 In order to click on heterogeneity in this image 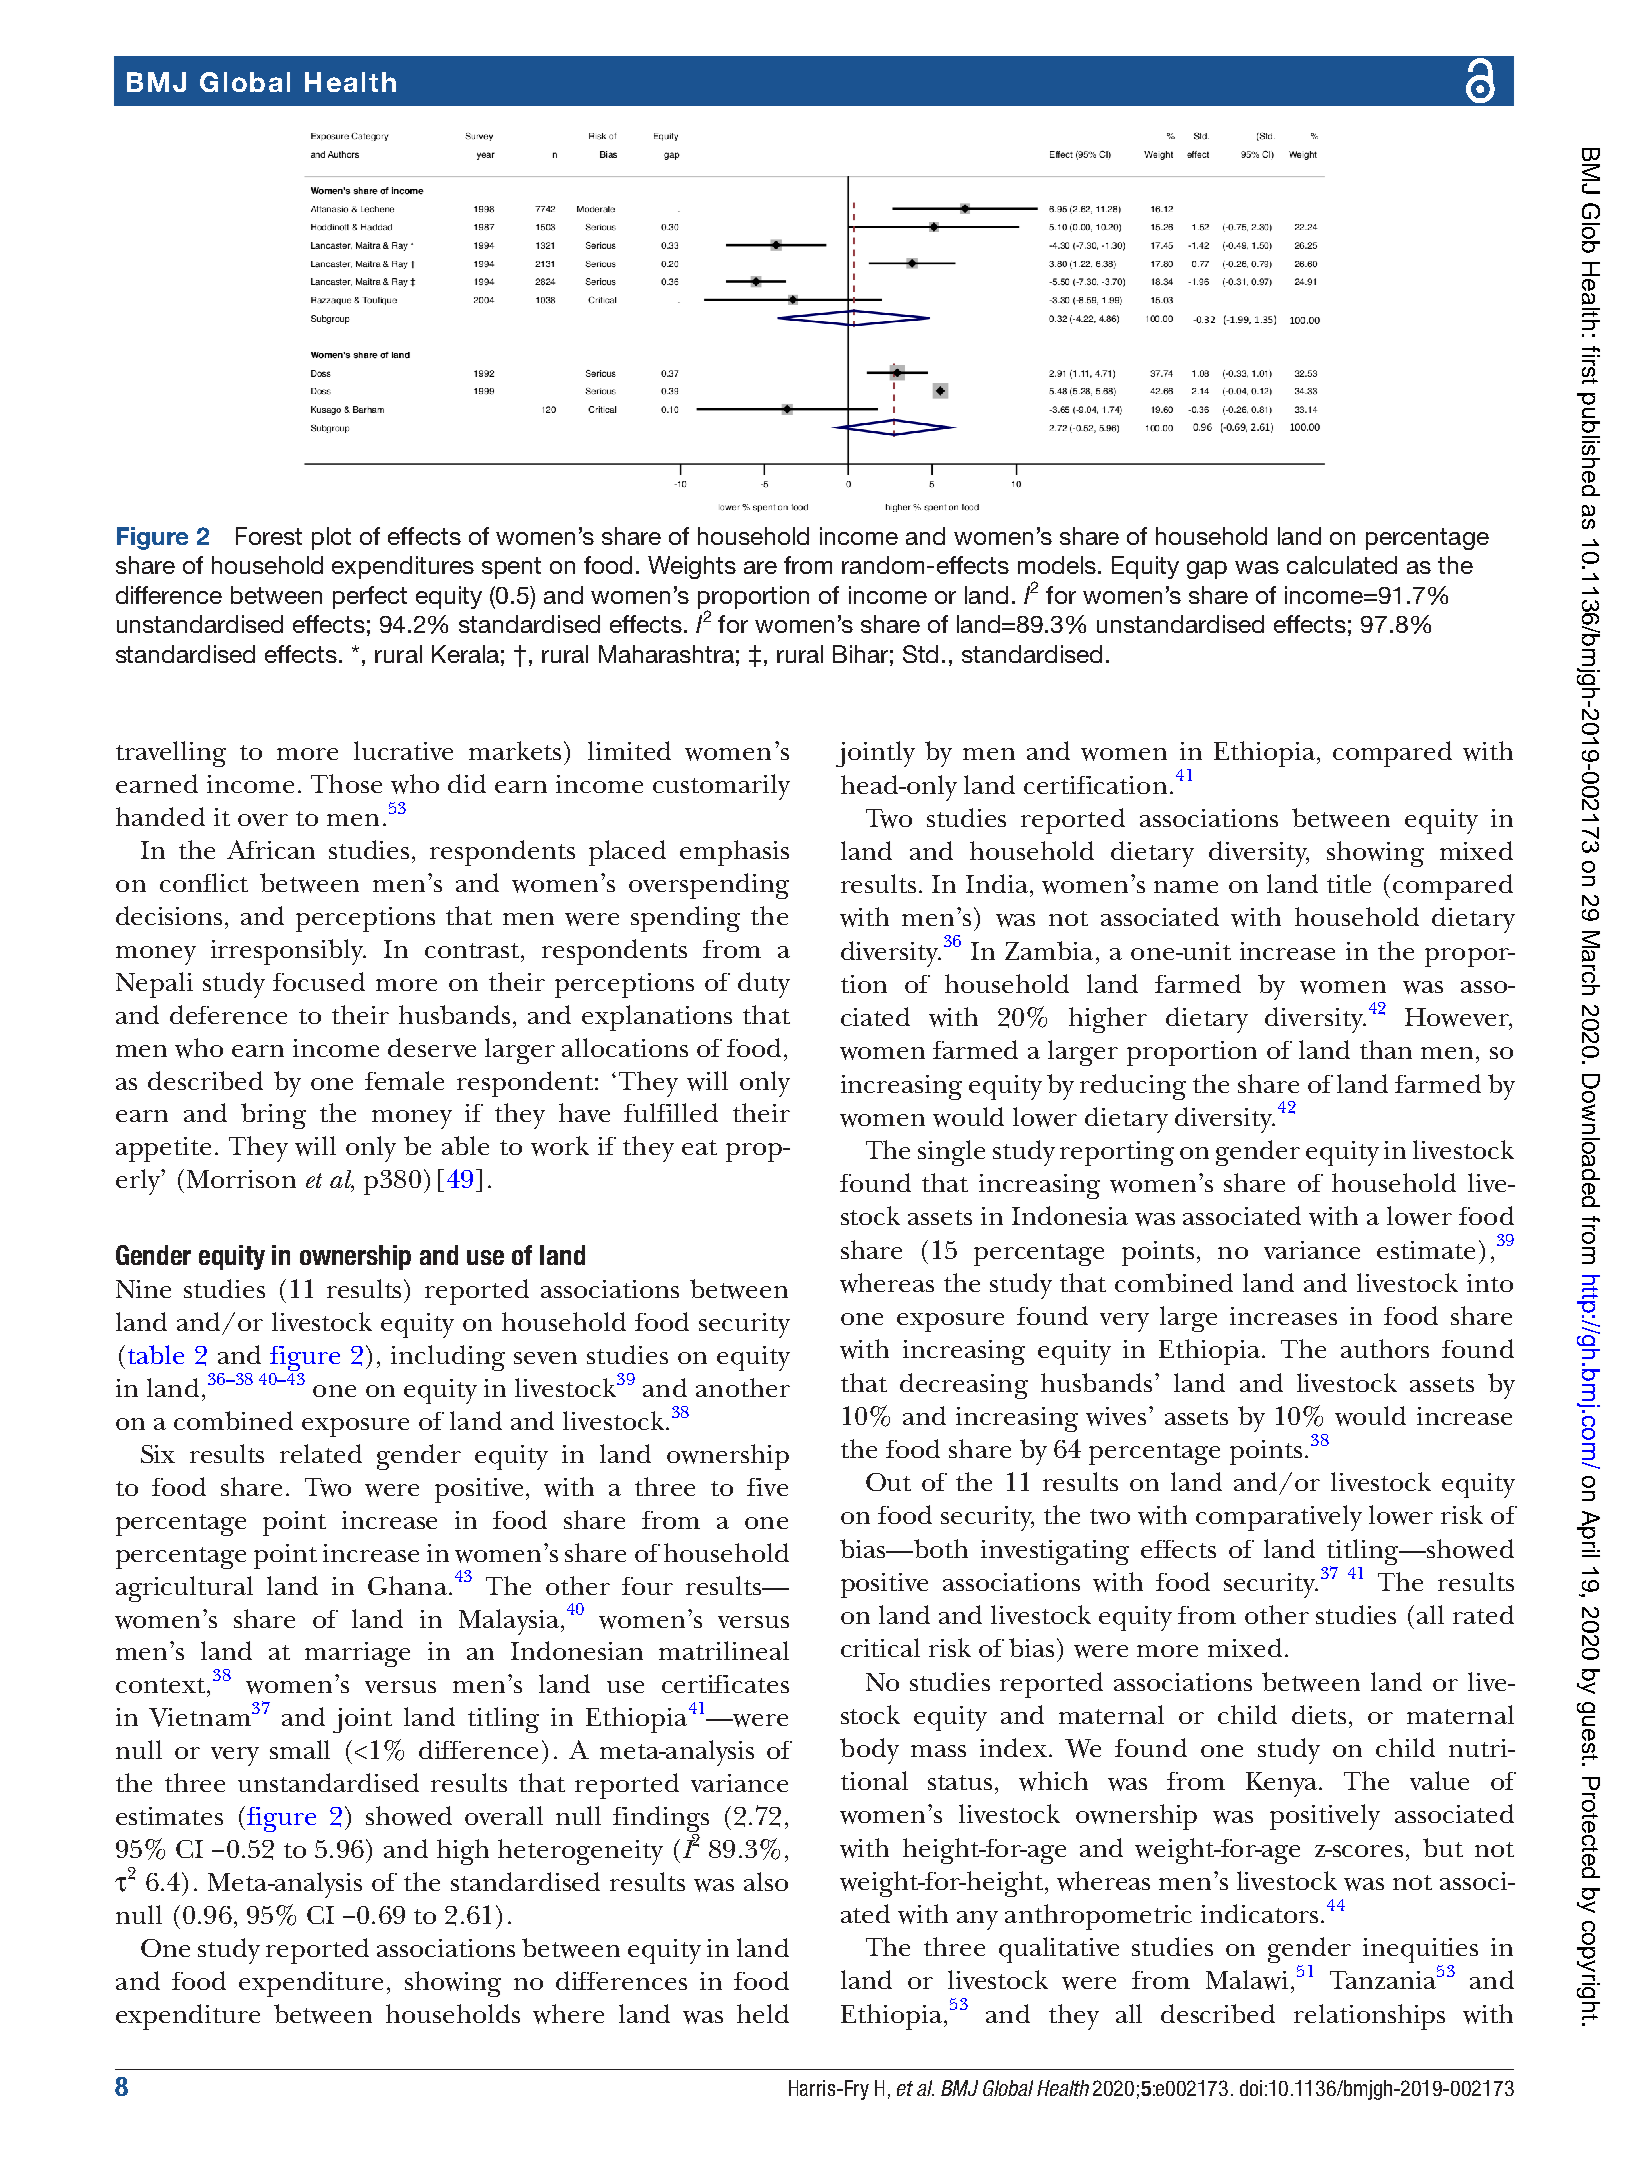, I will do `click(580, 1852)`.
